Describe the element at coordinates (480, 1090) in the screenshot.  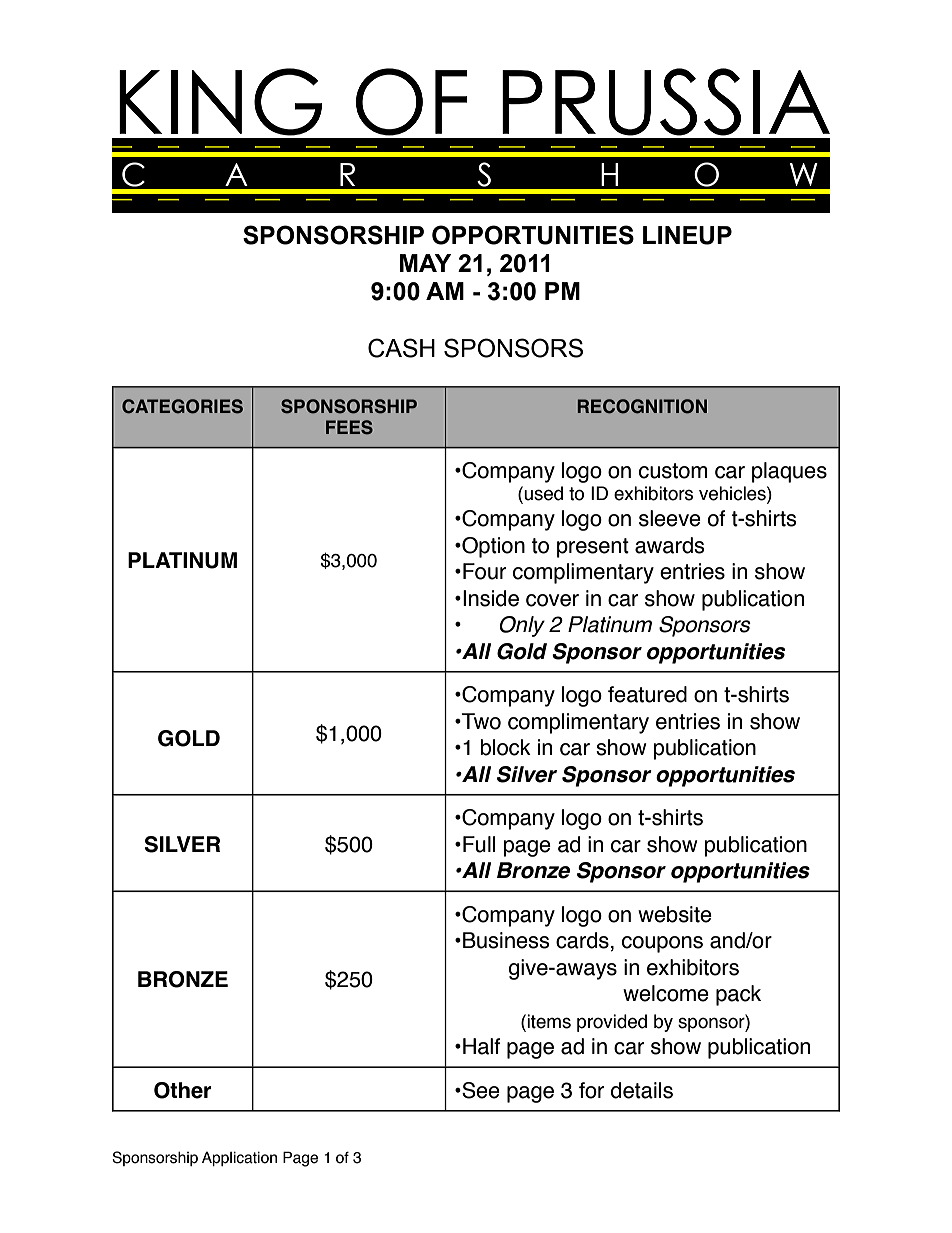
I see `See` at that location.
